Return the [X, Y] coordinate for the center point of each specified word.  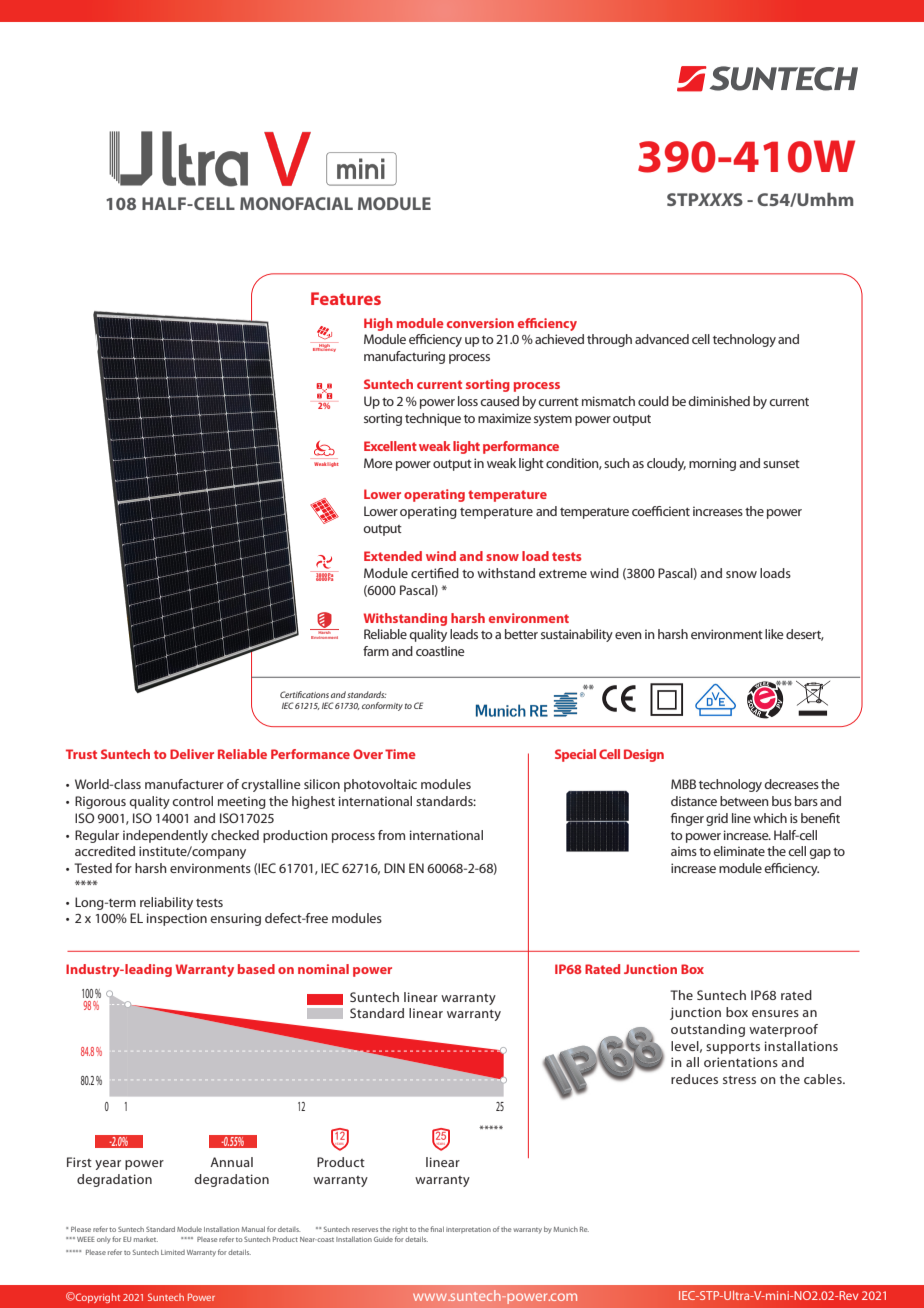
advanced [662, 339]
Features [346, 298]
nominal [323, 969]
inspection [177, 919]
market [146, 1239]
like [774, 634]
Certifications [304, 694]
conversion [480, 323]
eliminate [739, 851]
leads [464, 634]
